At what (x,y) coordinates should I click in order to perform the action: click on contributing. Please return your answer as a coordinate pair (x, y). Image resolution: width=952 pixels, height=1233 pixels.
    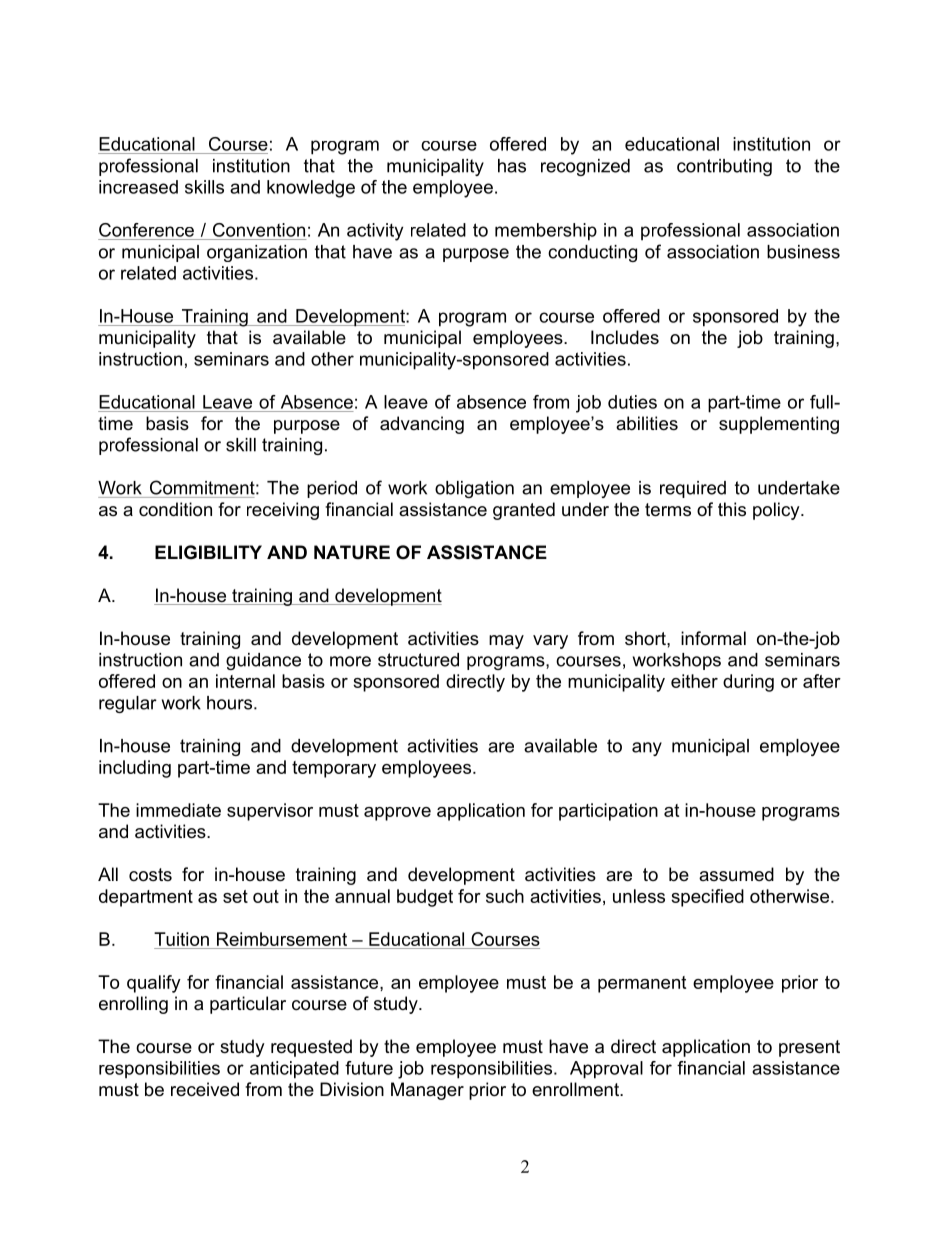
    Looking at the image, I should click on (724, 167).
